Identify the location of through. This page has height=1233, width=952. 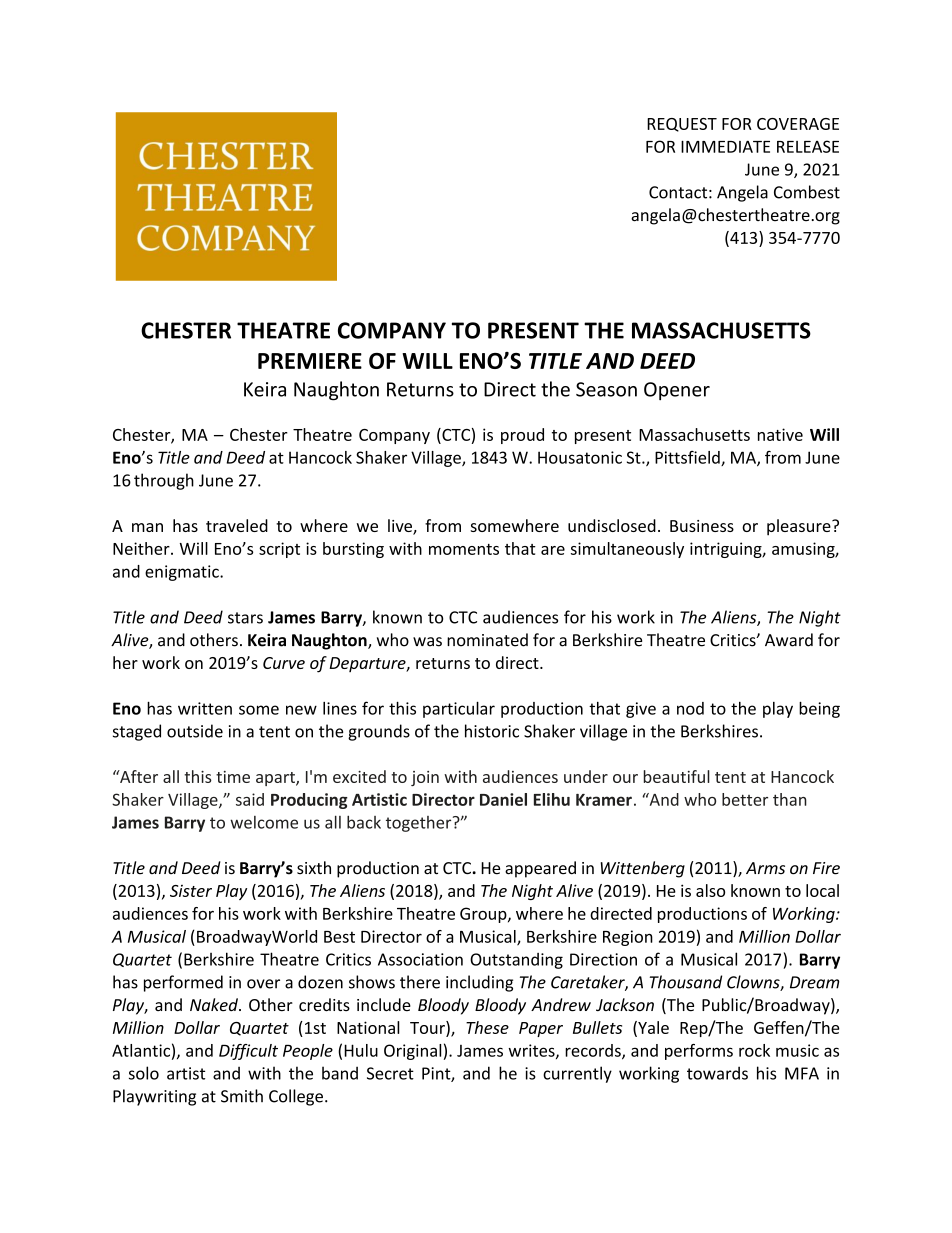
(164, 481).
